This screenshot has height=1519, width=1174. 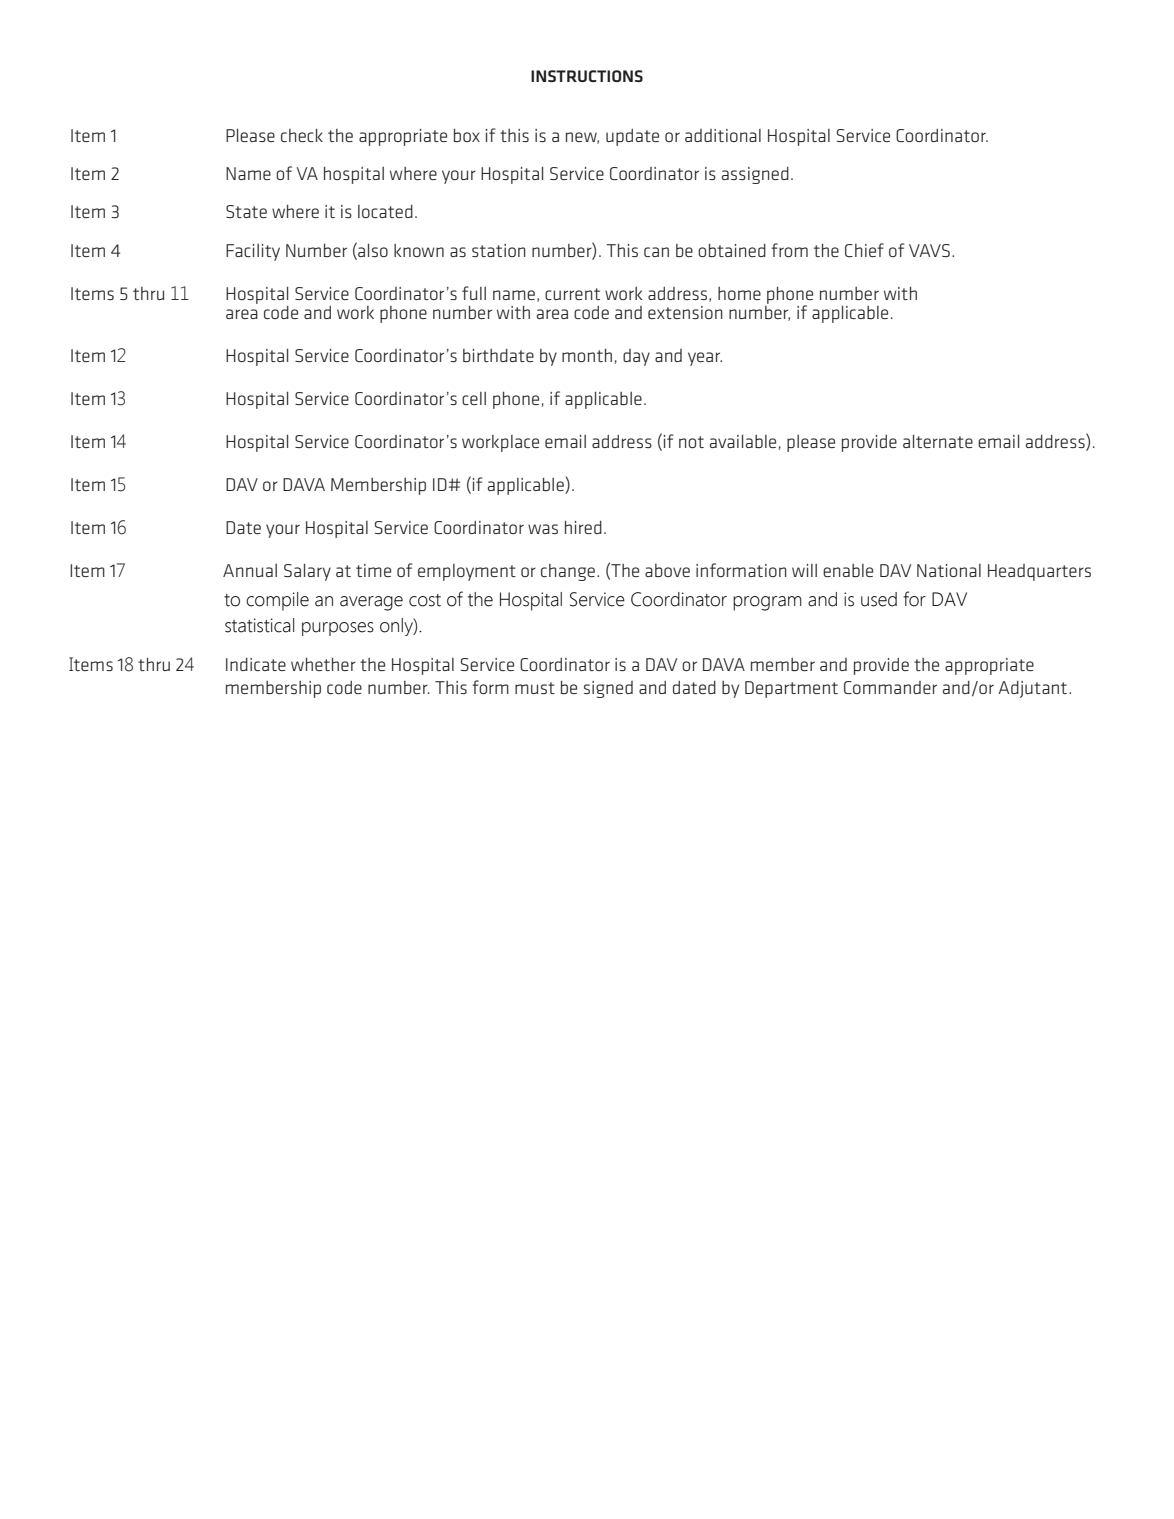 What do you see at coordinates (323, 664) in the screenshot?
I see `whether` at bounding box center [323, 664].
